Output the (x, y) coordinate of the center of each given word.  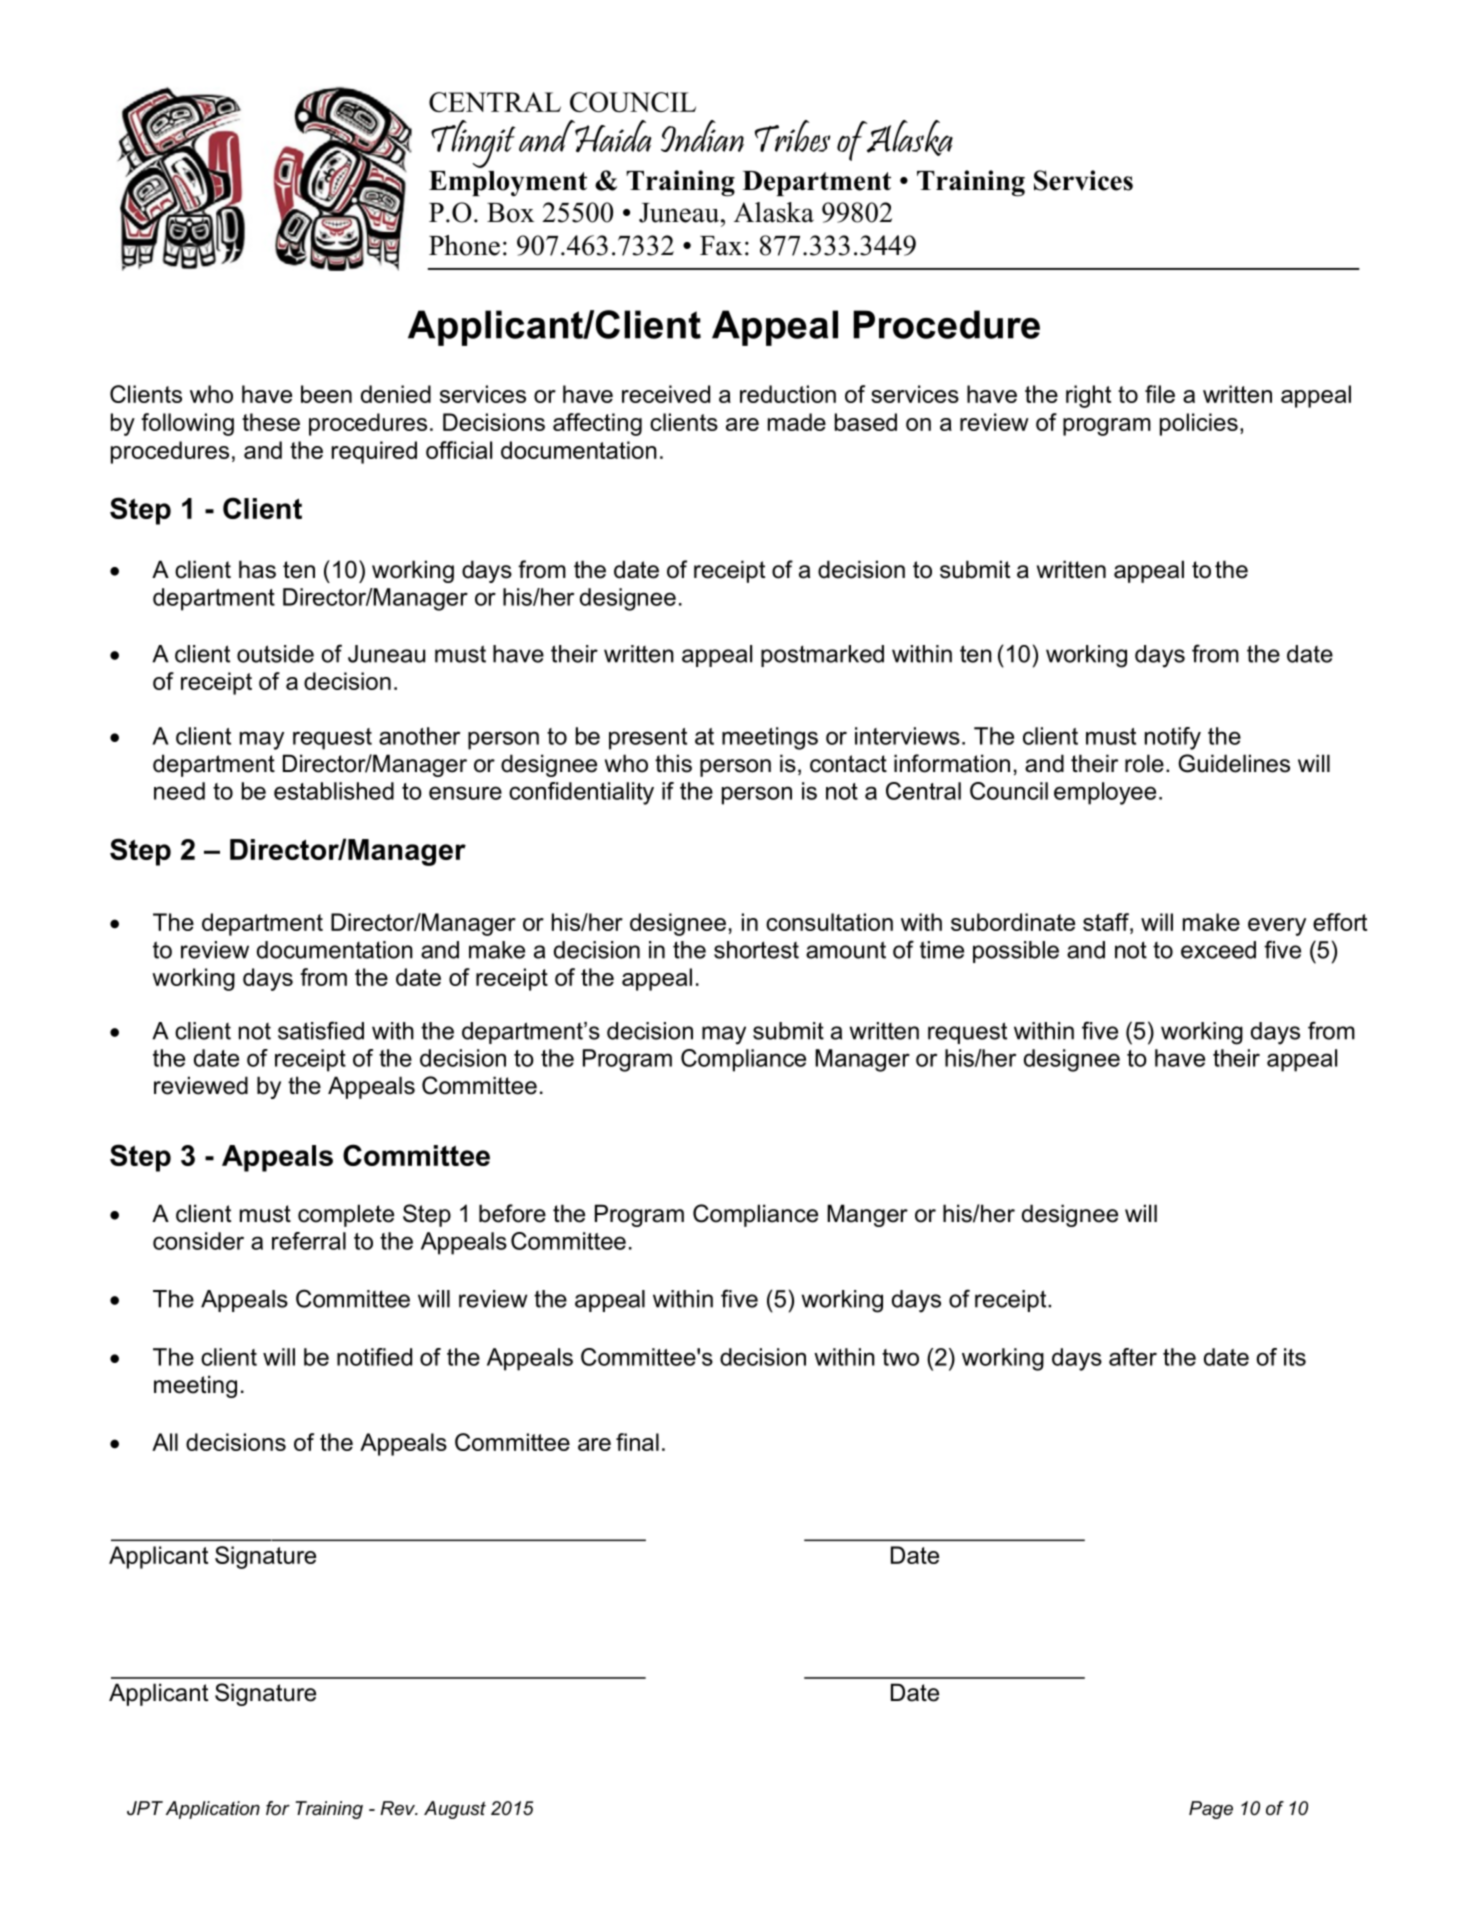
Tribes (792, 136)
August (455, 1810)
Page (1211, 1810)
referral (309, 1241)
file (1160, 394)
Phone (464, 245)
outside (275, 654)
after (1133, 1357)
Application (213, 1810)
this (673, 763)
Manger (867, 1215)
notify (1173, 738)
